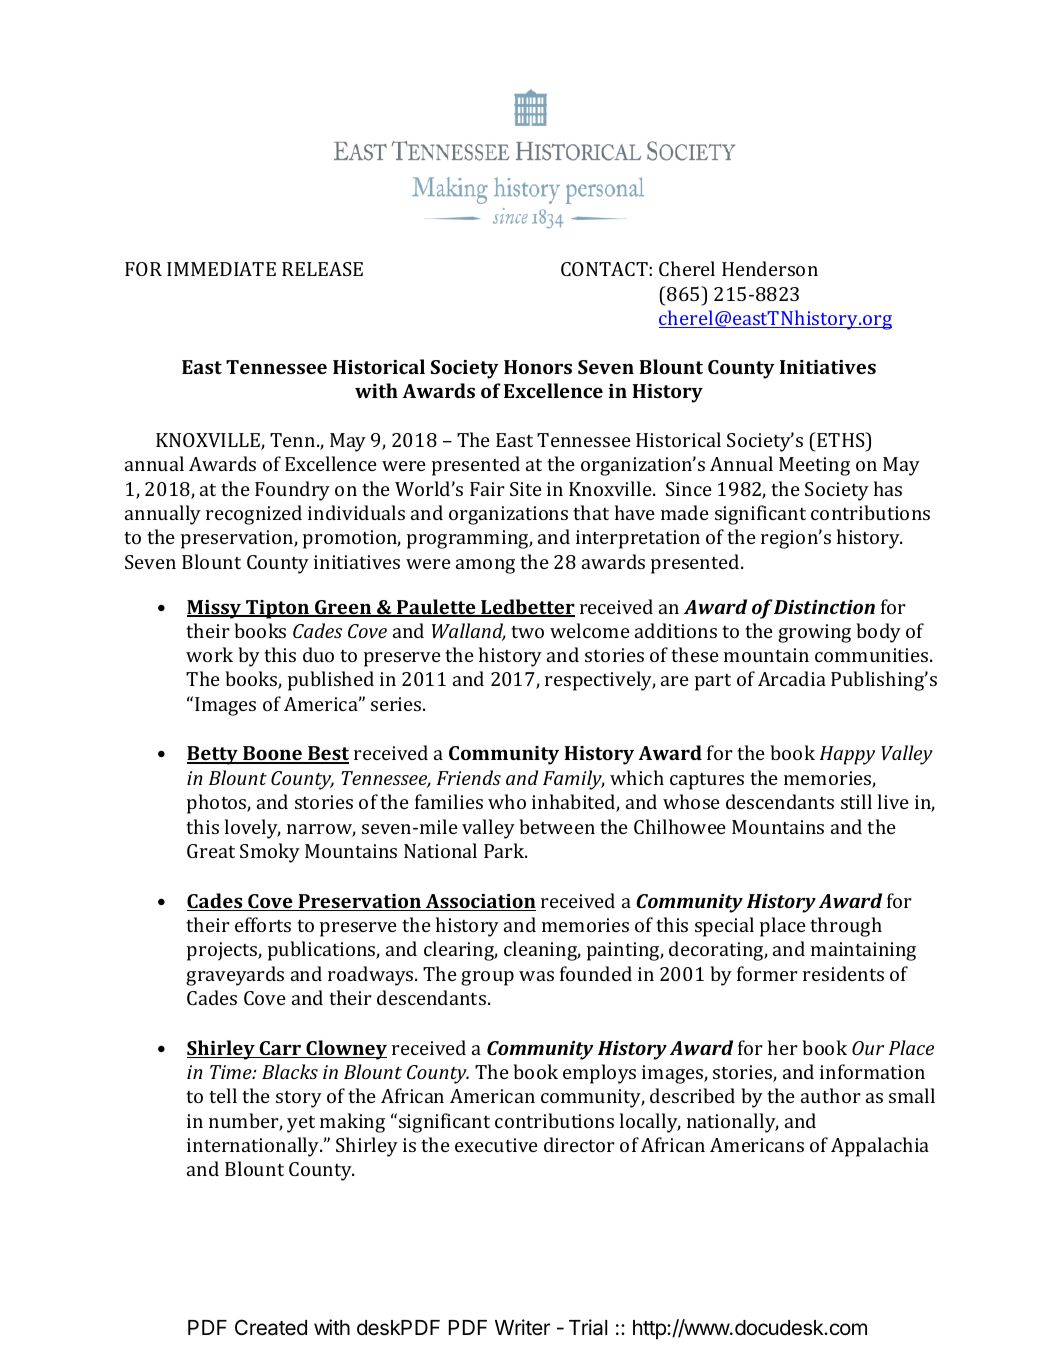 The width and height of the document is (1058, 1370). Describe the element at coordinates (538, 367) in the document. I see `Honors` at that location.
